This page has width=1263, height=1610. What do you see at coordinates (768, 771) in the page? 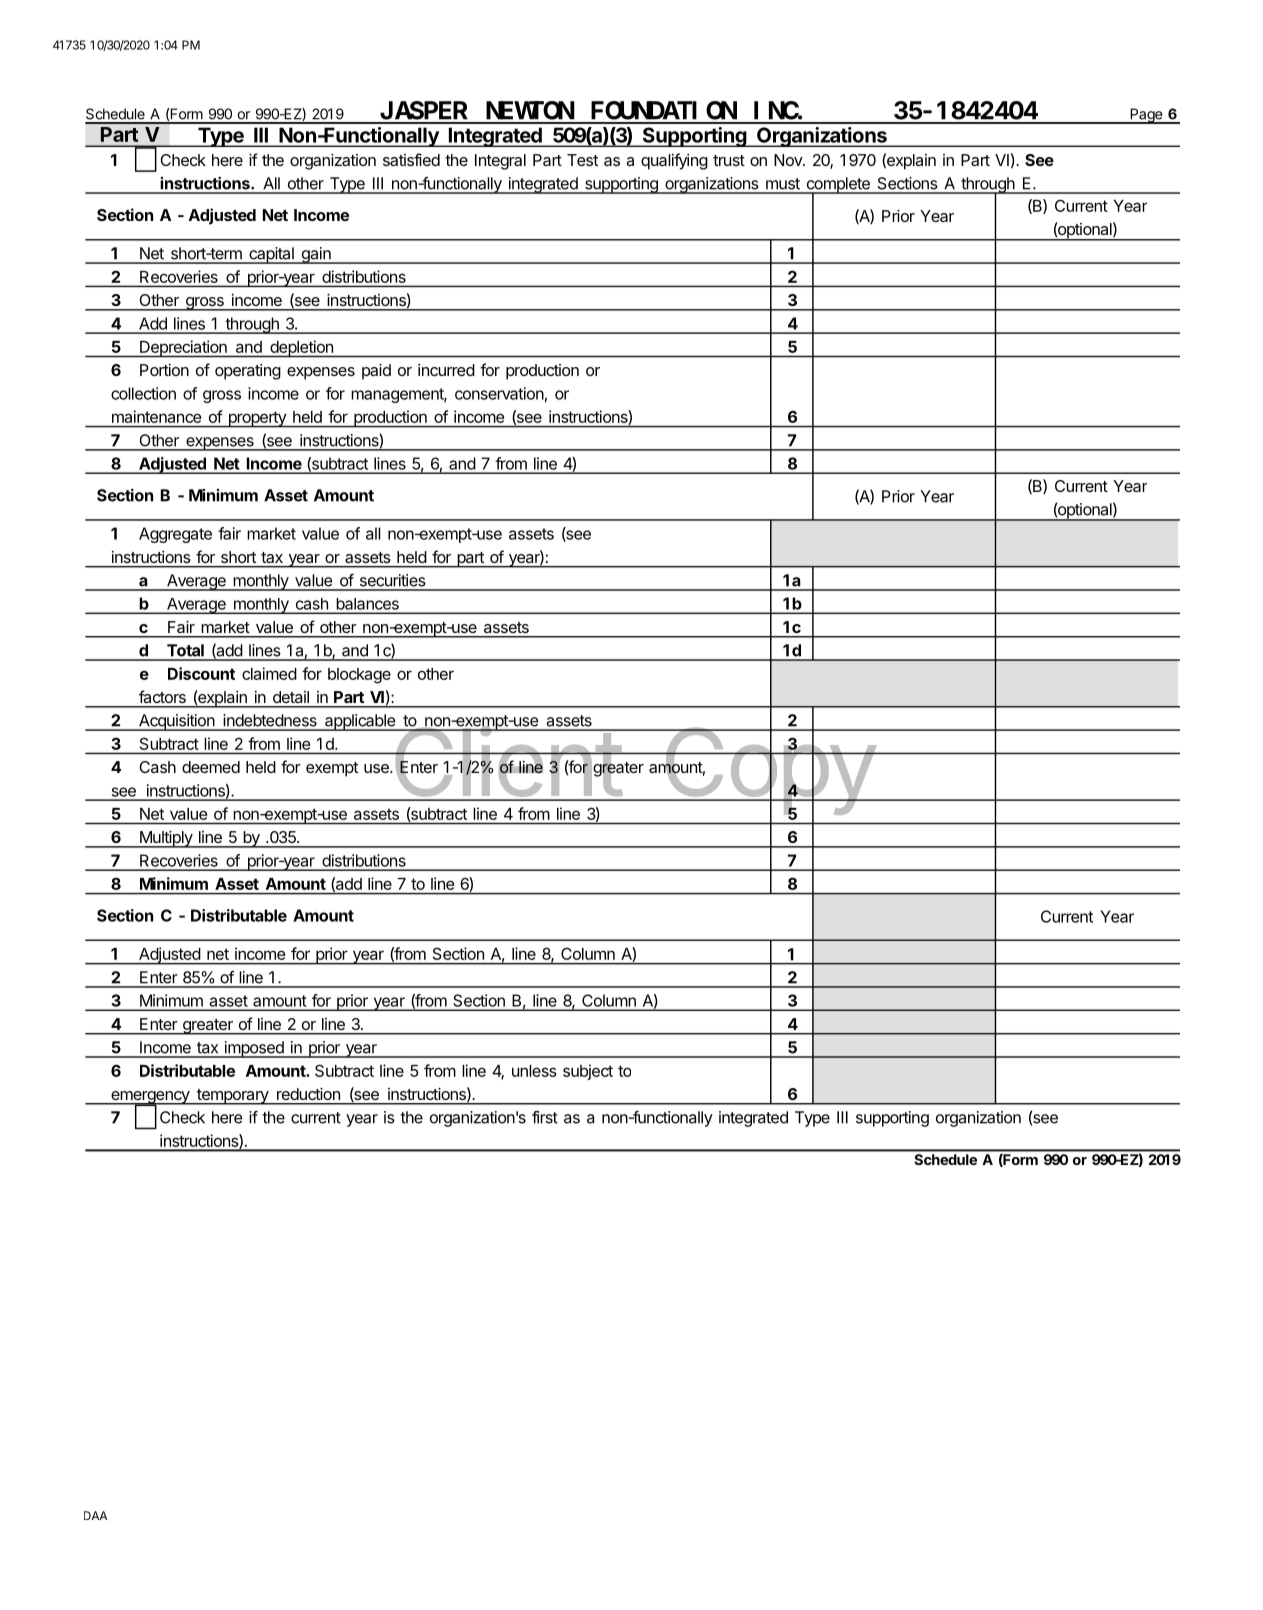
I see `Copy` at bounding box center [768, 771].
